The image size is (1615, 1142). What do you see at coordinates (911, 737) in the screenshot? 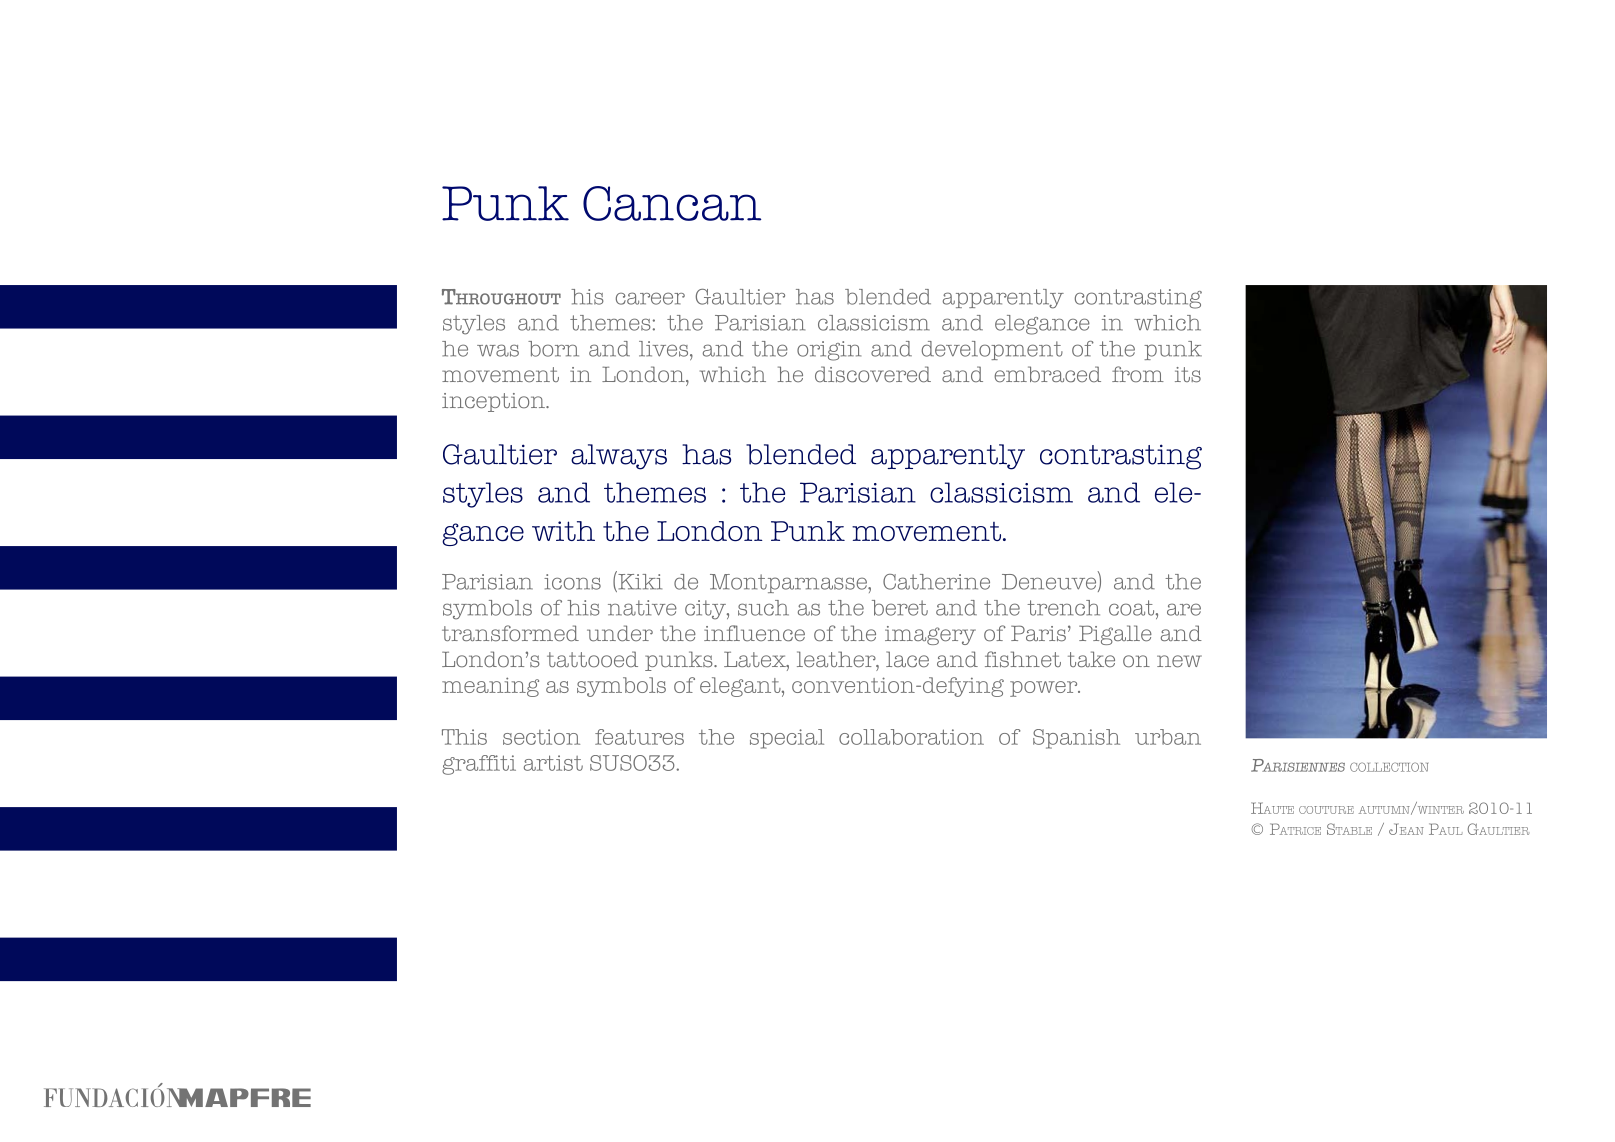
I see `collaboration` at bounding box center [911, 737].
